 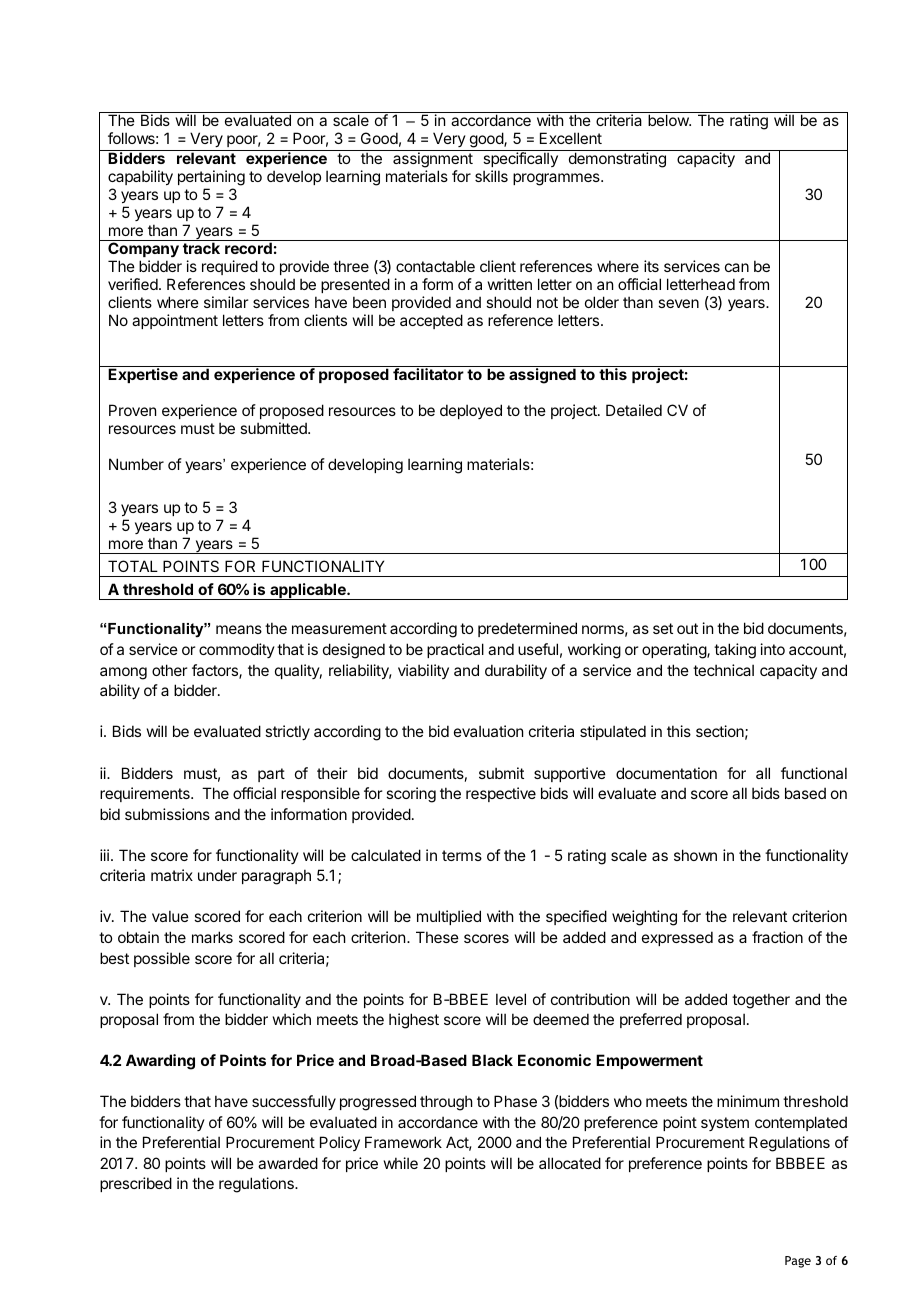 What do you see at coordinates (211, 178) in the screenshot?
I see `pertaining` at bounding box center [211, 178].
